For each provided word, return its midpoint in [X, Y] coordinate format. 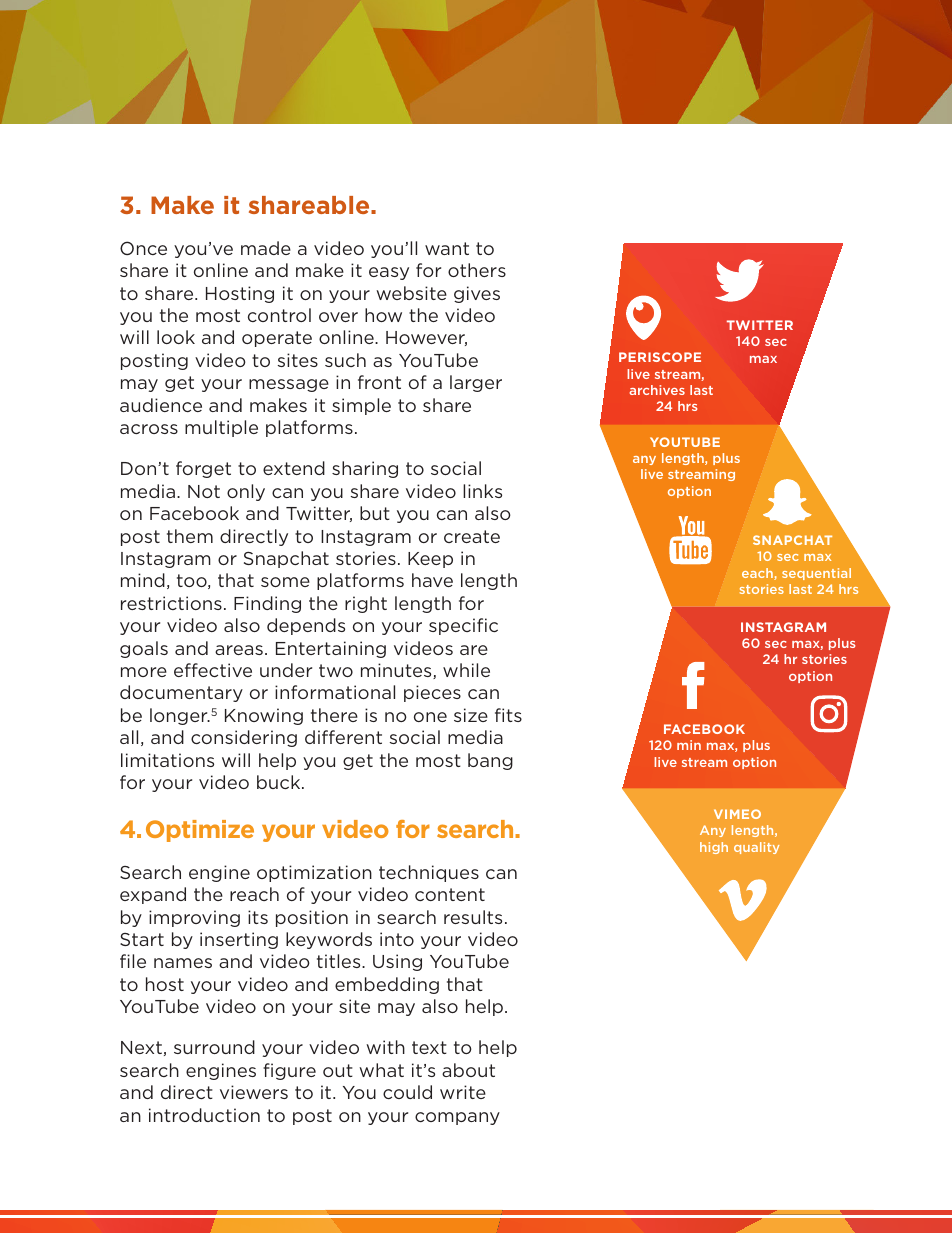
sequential [816, 574]
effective [213, 670]
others [477, 270]
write [463, 1092]
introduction [204, 1115]
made [266, 248]
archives [657, 390]
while [466, 670]
